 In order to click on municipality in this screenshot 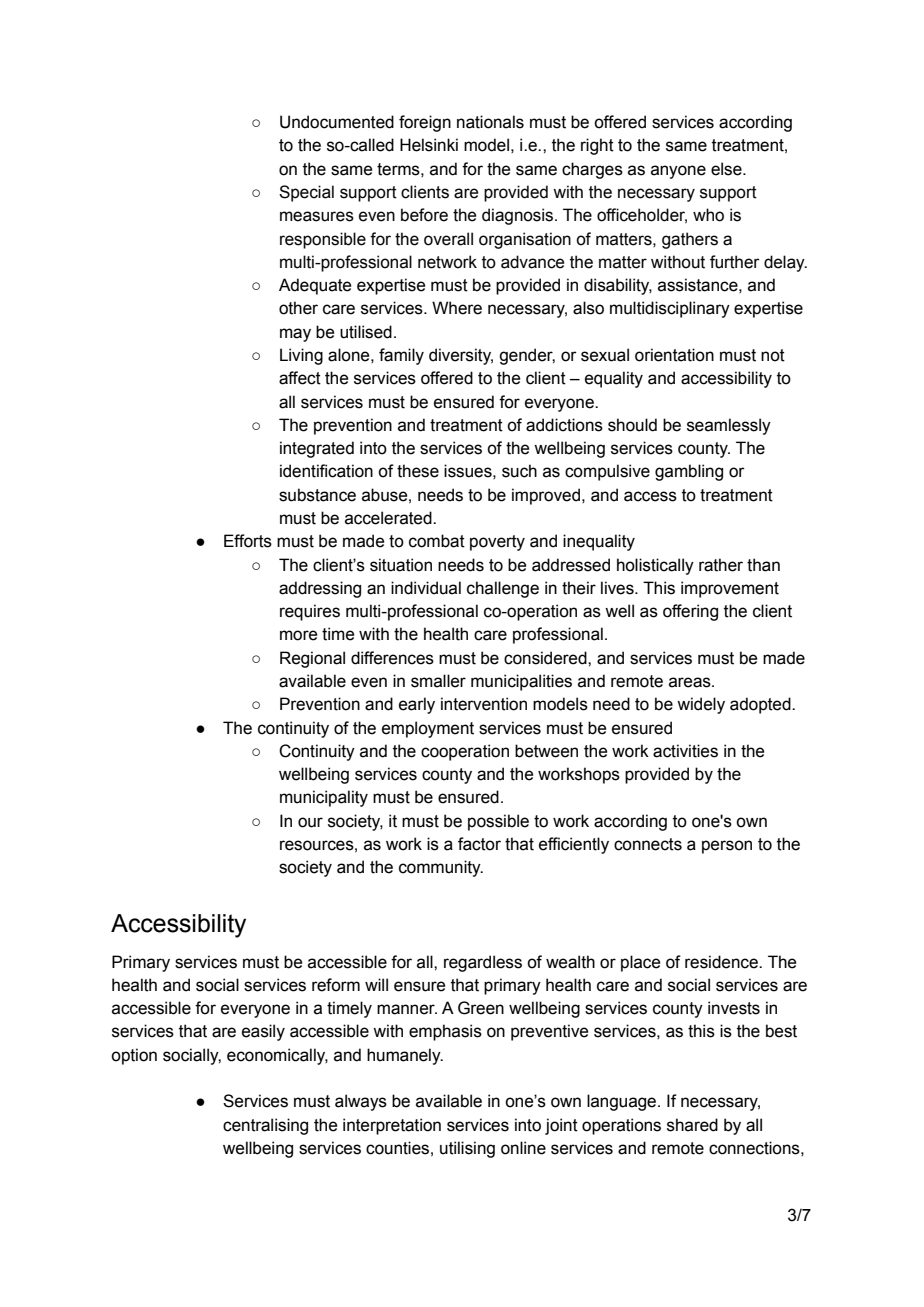, I will do `click(324, 798)`.
